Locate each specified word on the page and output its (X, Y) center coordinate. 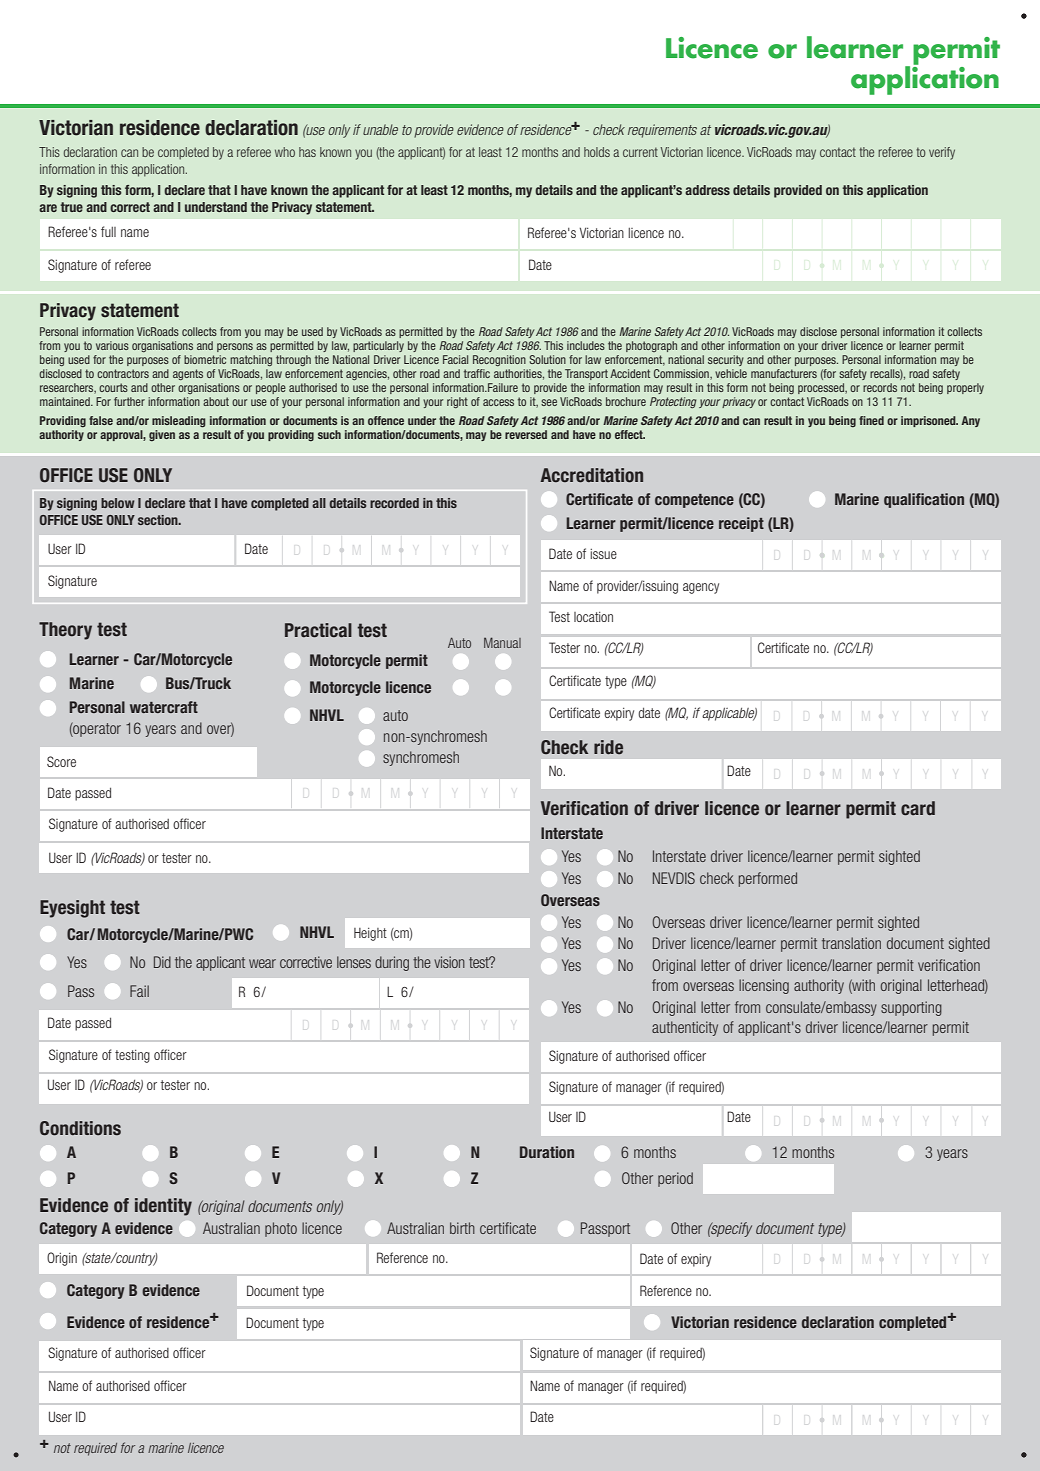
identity (163, 1207)
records (880, 387)
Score (61, 761)
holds (597, 152)
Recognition (499, 360)
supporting (911, 1008)
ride (608, 747)
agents (188, 374)
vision (449, 962)
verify (942, 153)
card (918, 808)
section (159, 520)
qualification (924, 500)
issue (603, 553)
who (285, 152)
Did (162, 962)
